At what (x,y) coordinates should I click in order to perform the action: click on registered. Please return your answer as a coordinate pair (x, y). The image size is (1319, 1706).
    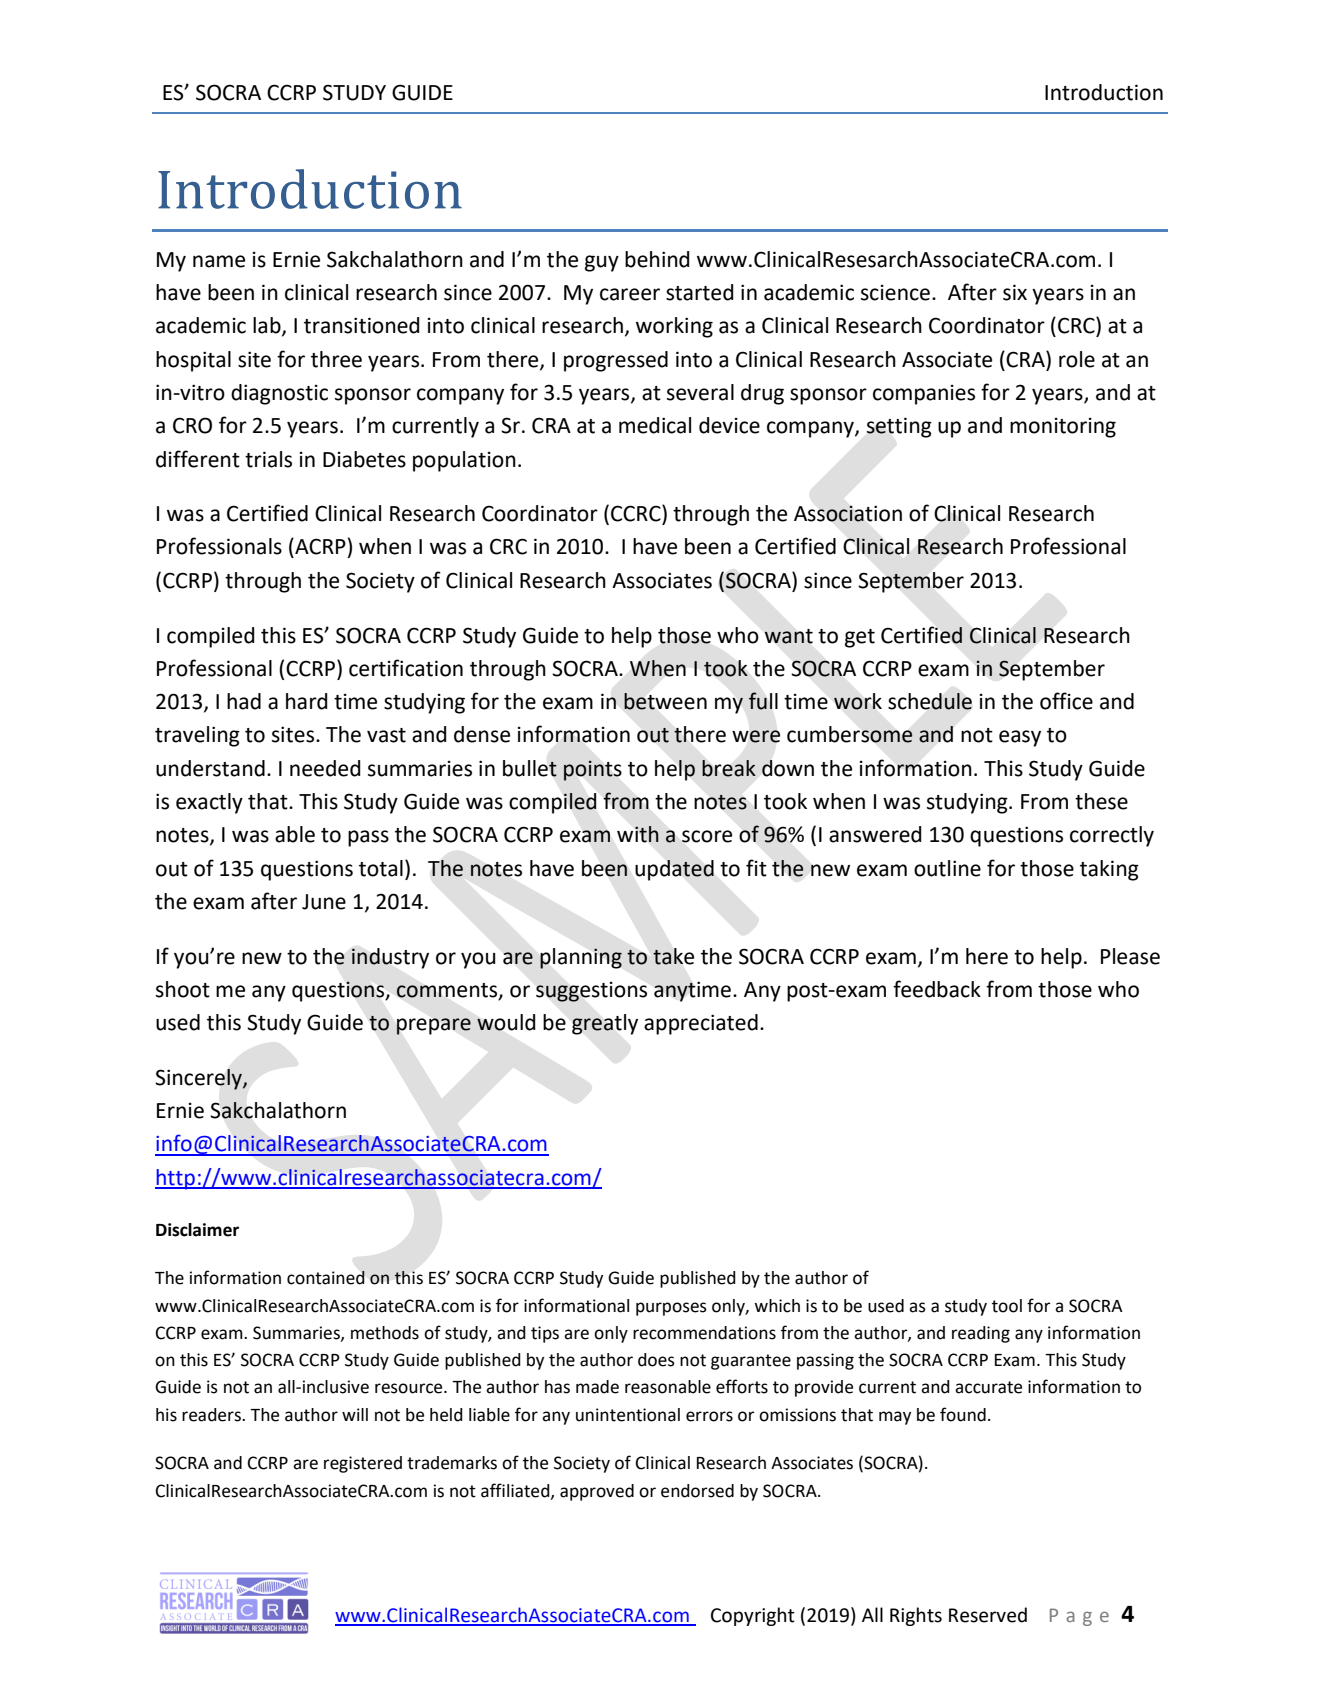
    Looking at the image, I should click on (363, 1464).
